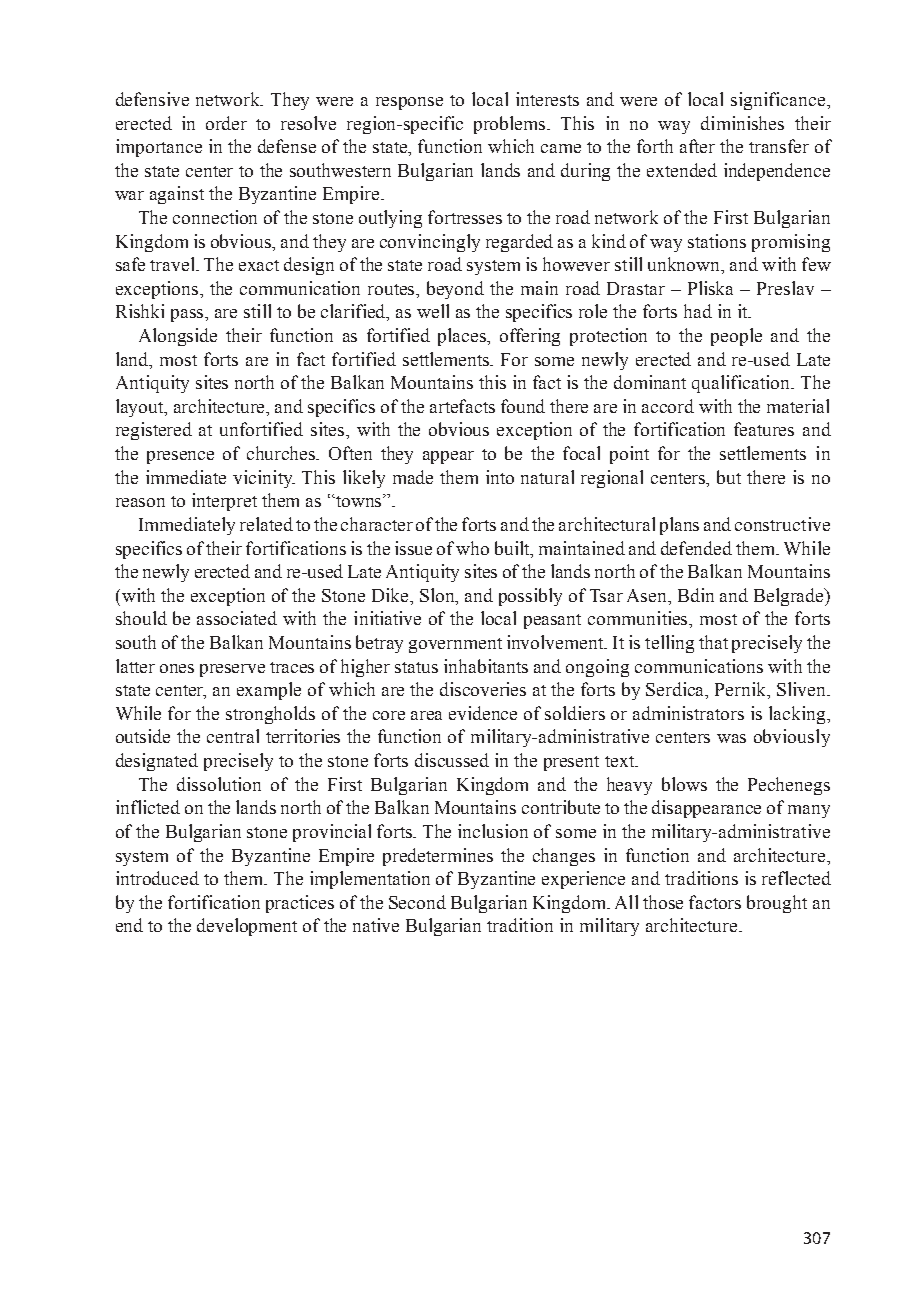 The image size is (923, 1316). I want to click on brought, so click(777, 904).
